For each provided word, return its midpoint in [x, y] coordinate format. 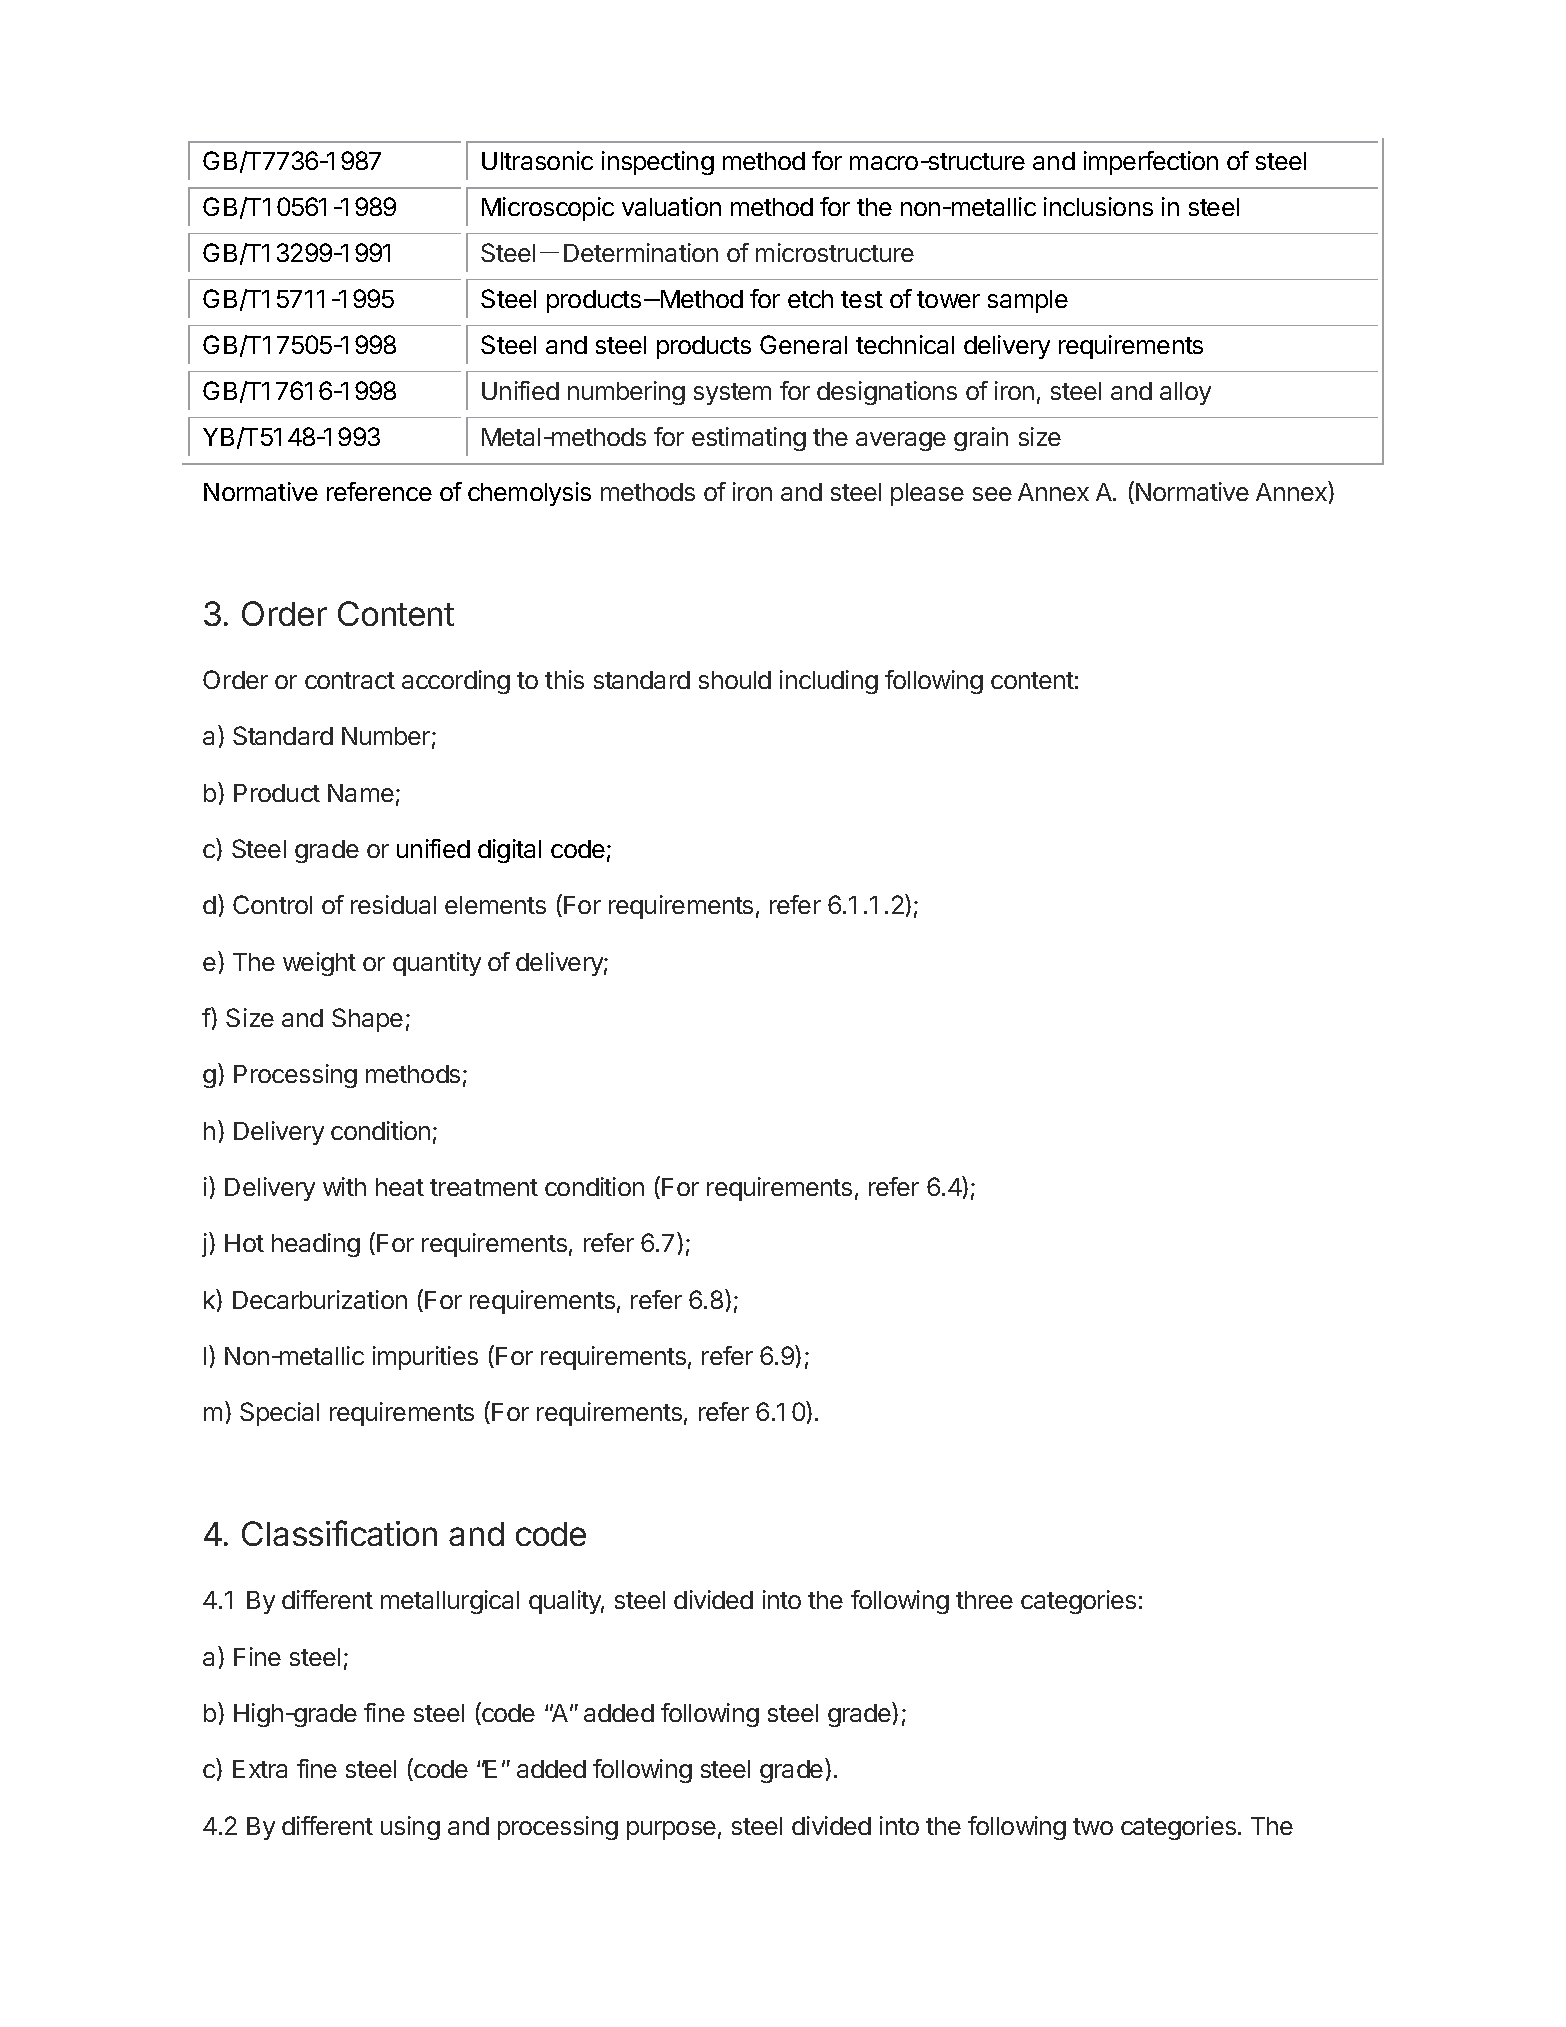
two [1093, 1826]
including [829, 682]
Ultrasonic [537, 160]
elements [495, 905]
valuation [671, 206]
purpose [671, 1830]
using [410, 1828]
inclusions [1098, 206]
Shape [367, 1020]
